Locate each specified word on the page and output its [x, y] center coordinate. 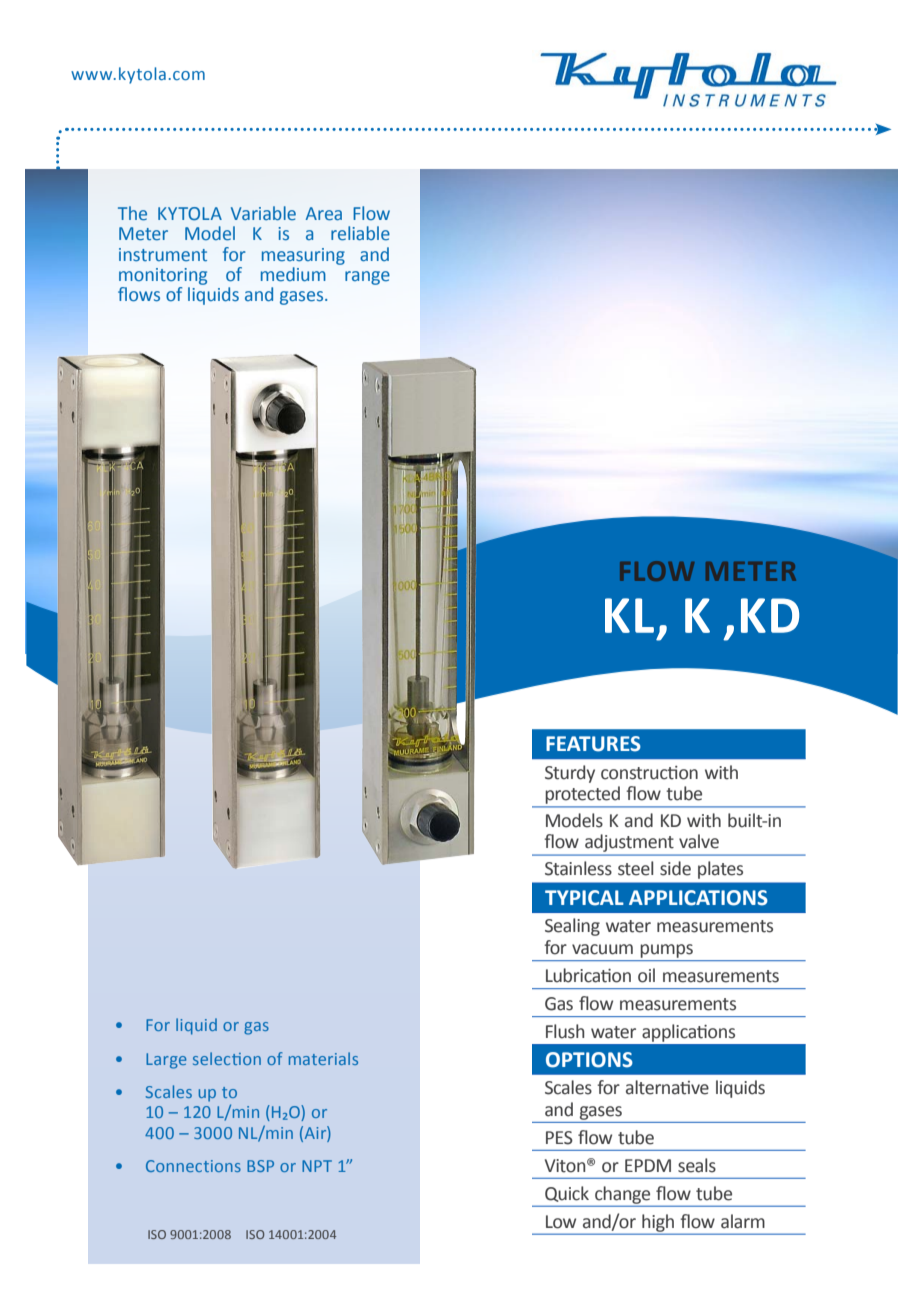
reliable [360, 233]
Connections [193, 1166]
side [675, 868]
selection [227, 1058]
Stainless [578, 868]
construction [649, 773]
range [367, 278]
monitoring [163, 276]
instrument [163, 254]
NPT [317, 1166]
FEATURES [593, 744]
